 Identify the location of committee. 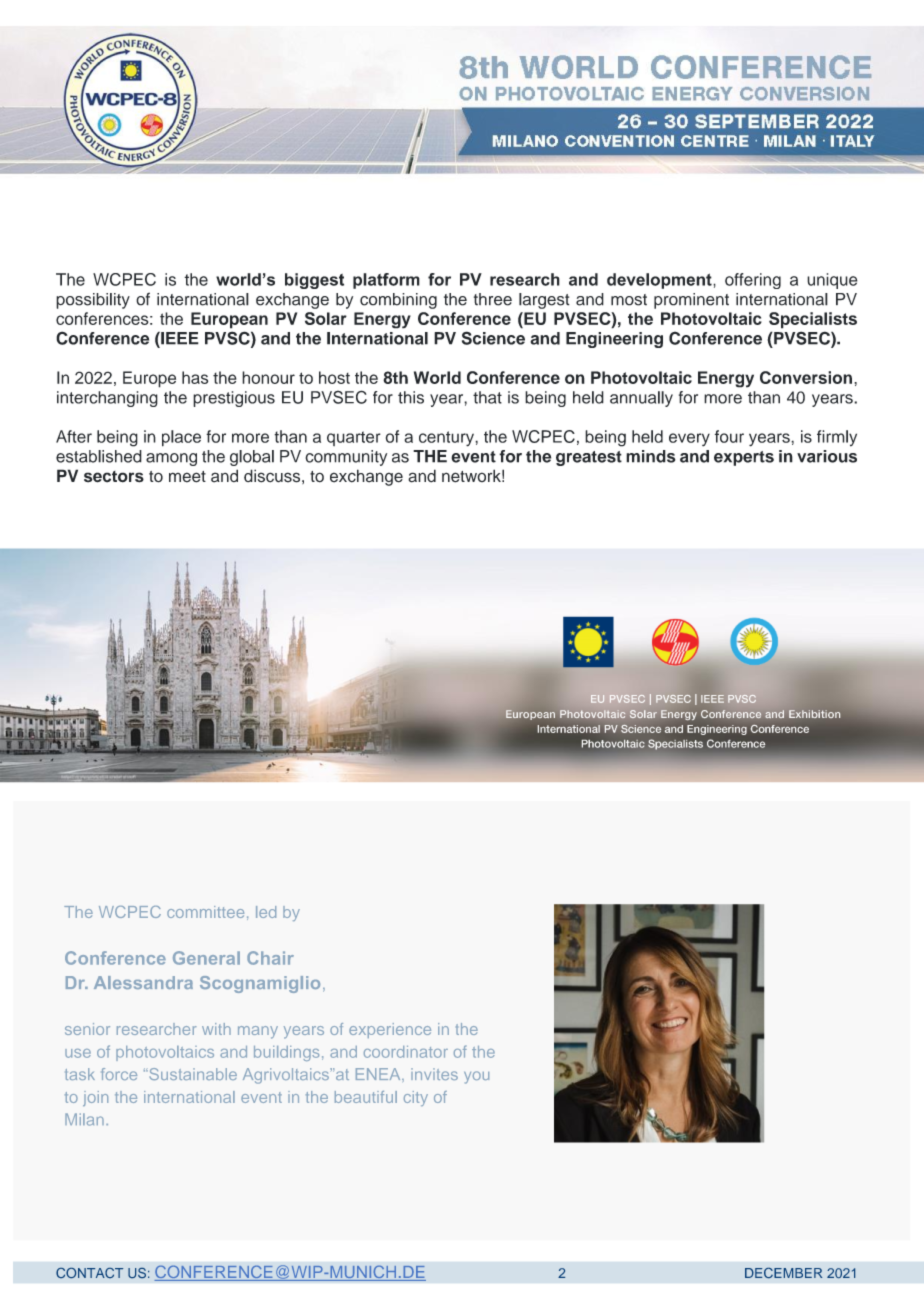
(205, 912).
